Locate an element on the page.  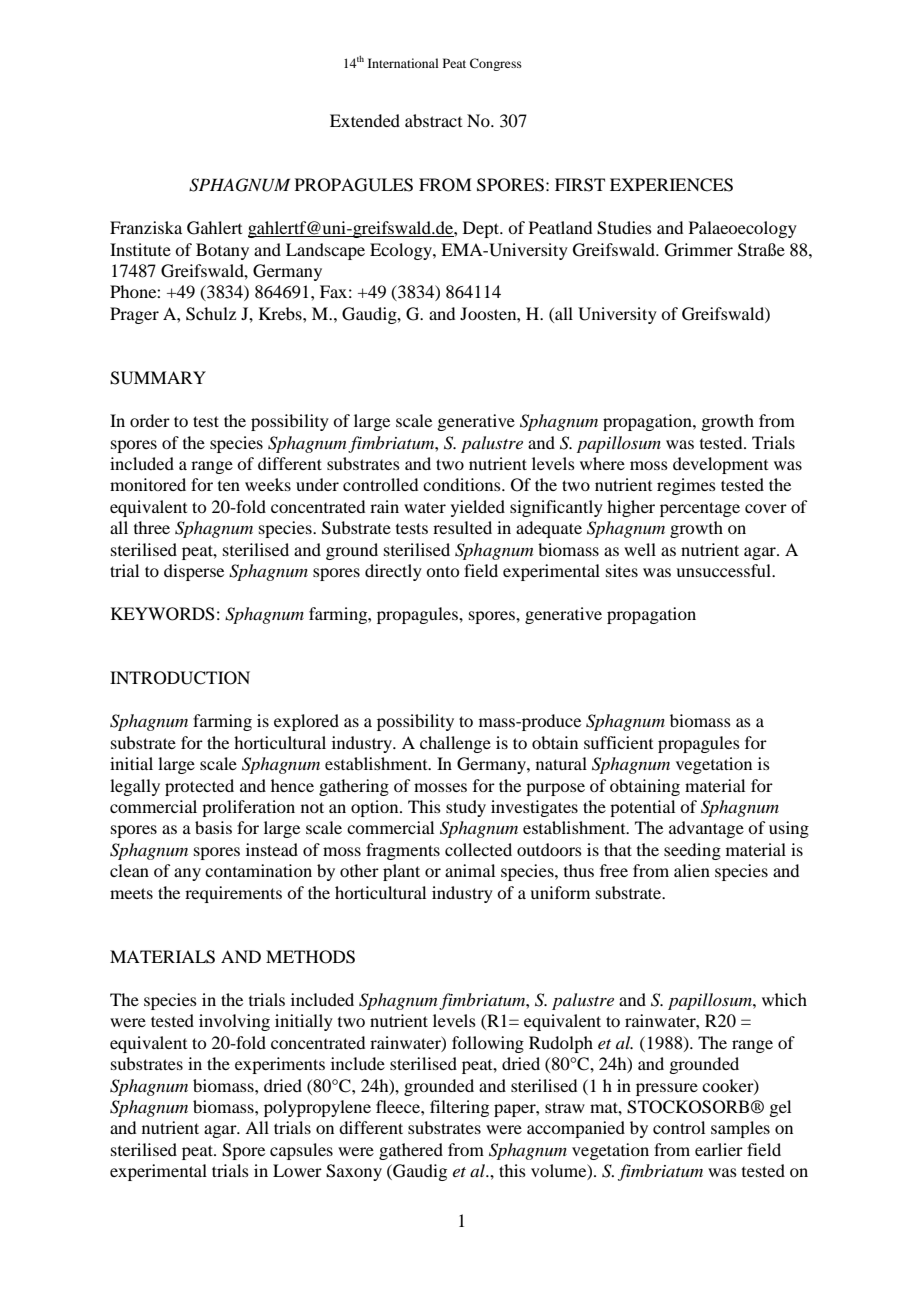
Congress is located at coordinates (496, 64).
